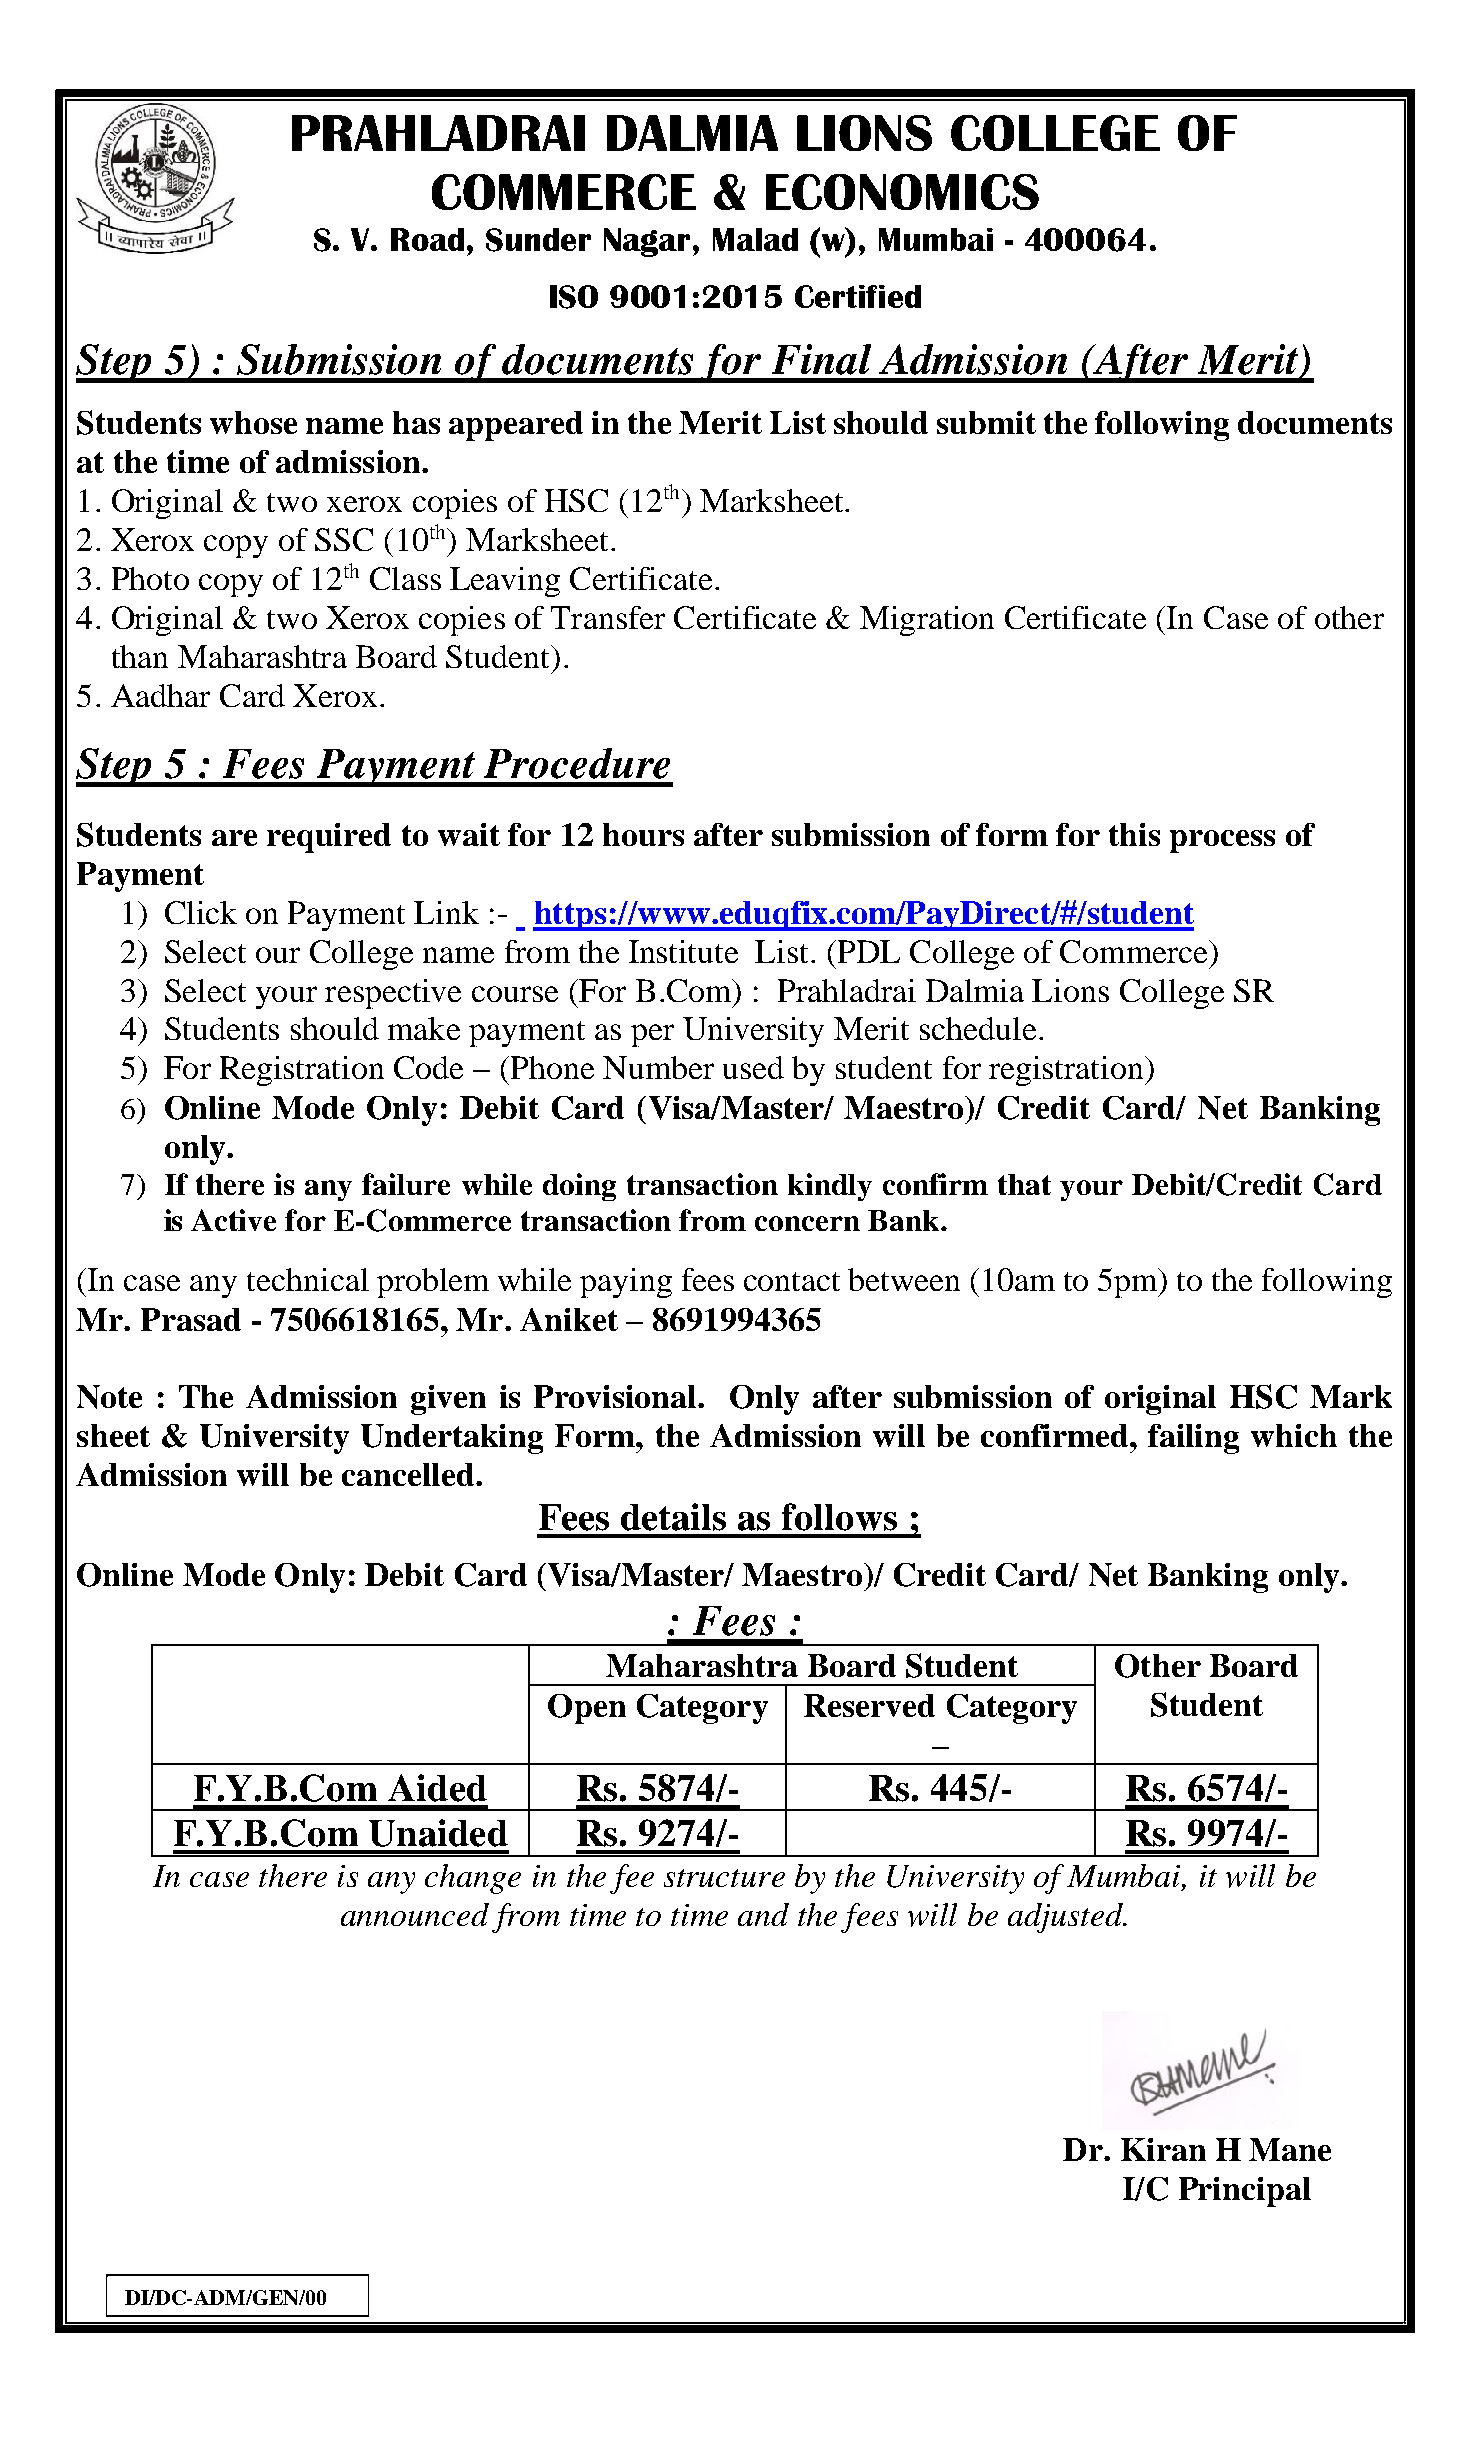 Image resolution: width=1481 pixels, height=2439 pixels. I want to click on that, so click(1024, 1184).
